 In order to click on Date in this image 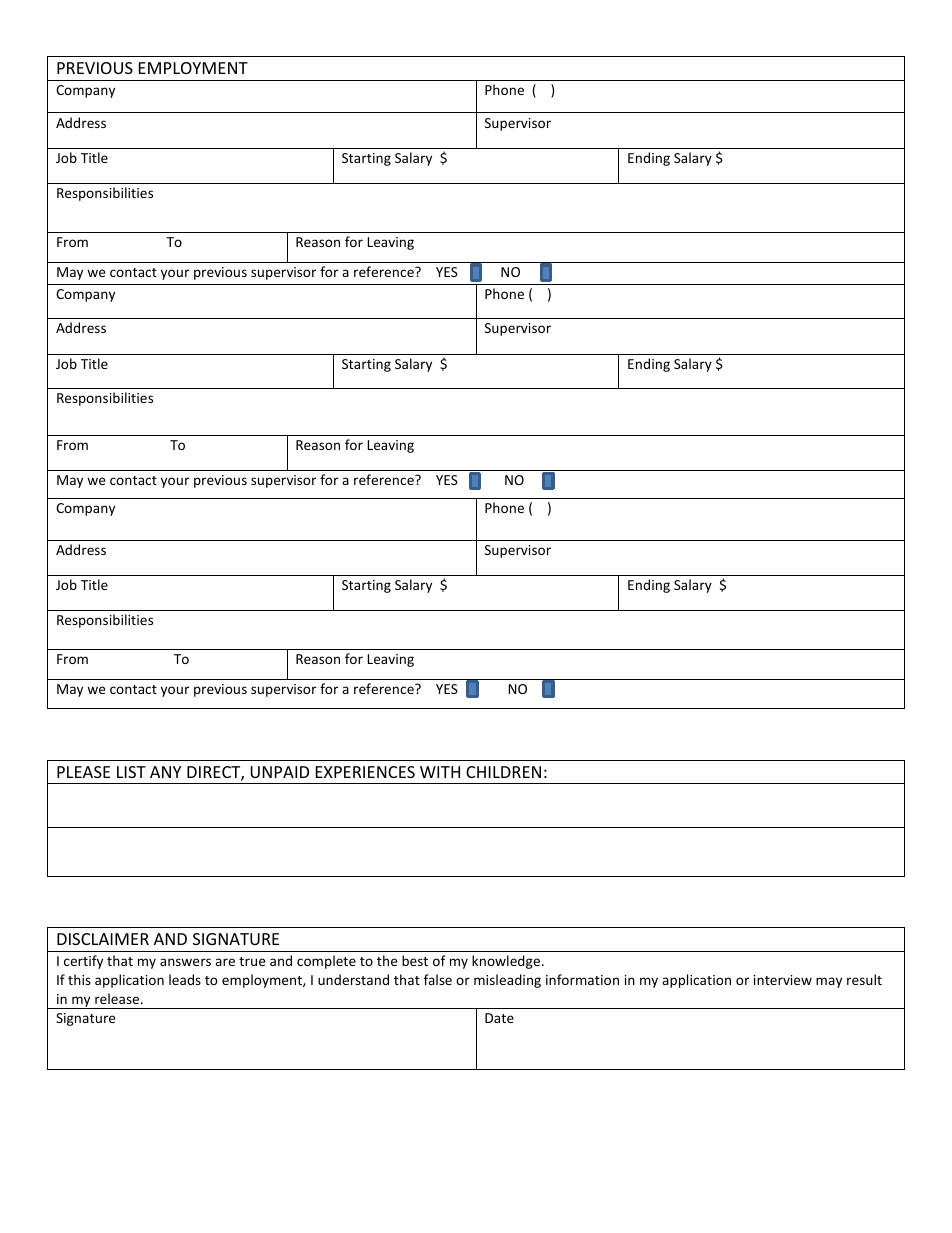, I will do `click(499, 1018)`.
